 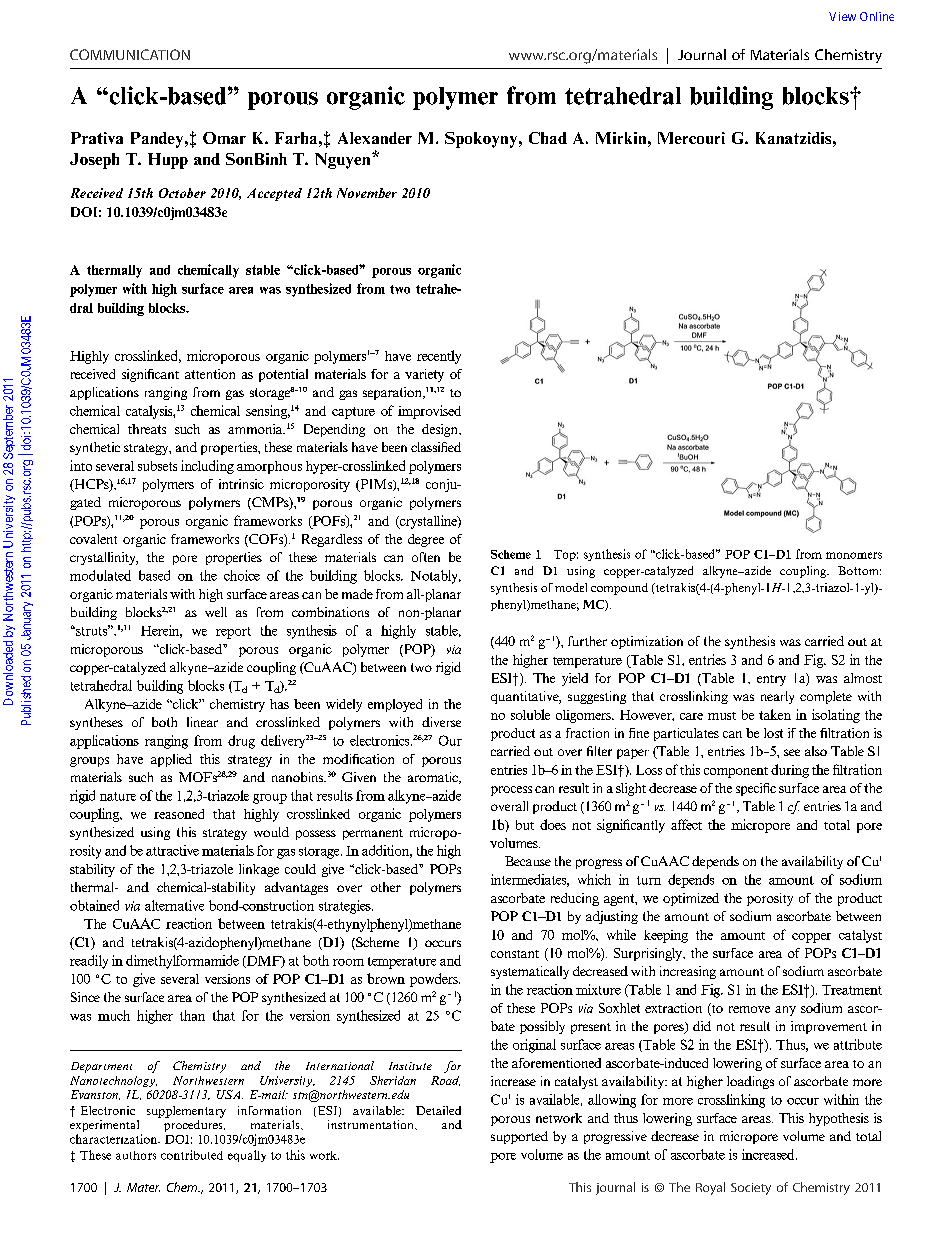 What do you see at coordinates (771, 680) in the screenshot?
I see `entry` at bounding box center [771, 680].
